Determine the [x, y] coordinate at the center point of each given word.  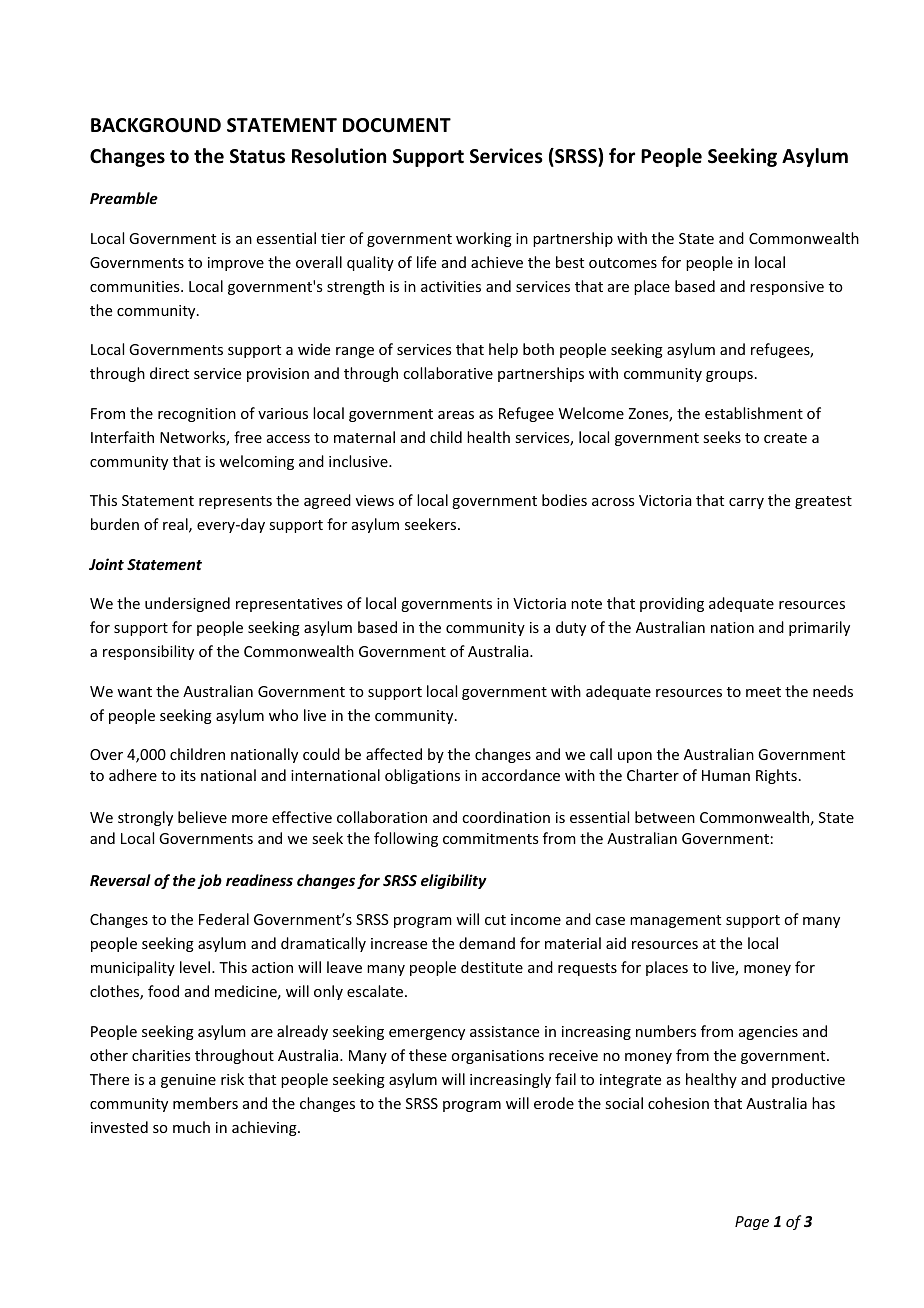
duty [571, 628]
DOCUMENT [397, 125]
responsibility [148, 652]
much [191, 1127]
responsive [787, 288]
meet [763, 692]
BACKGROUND [156, 125]
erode [554, 1103]
